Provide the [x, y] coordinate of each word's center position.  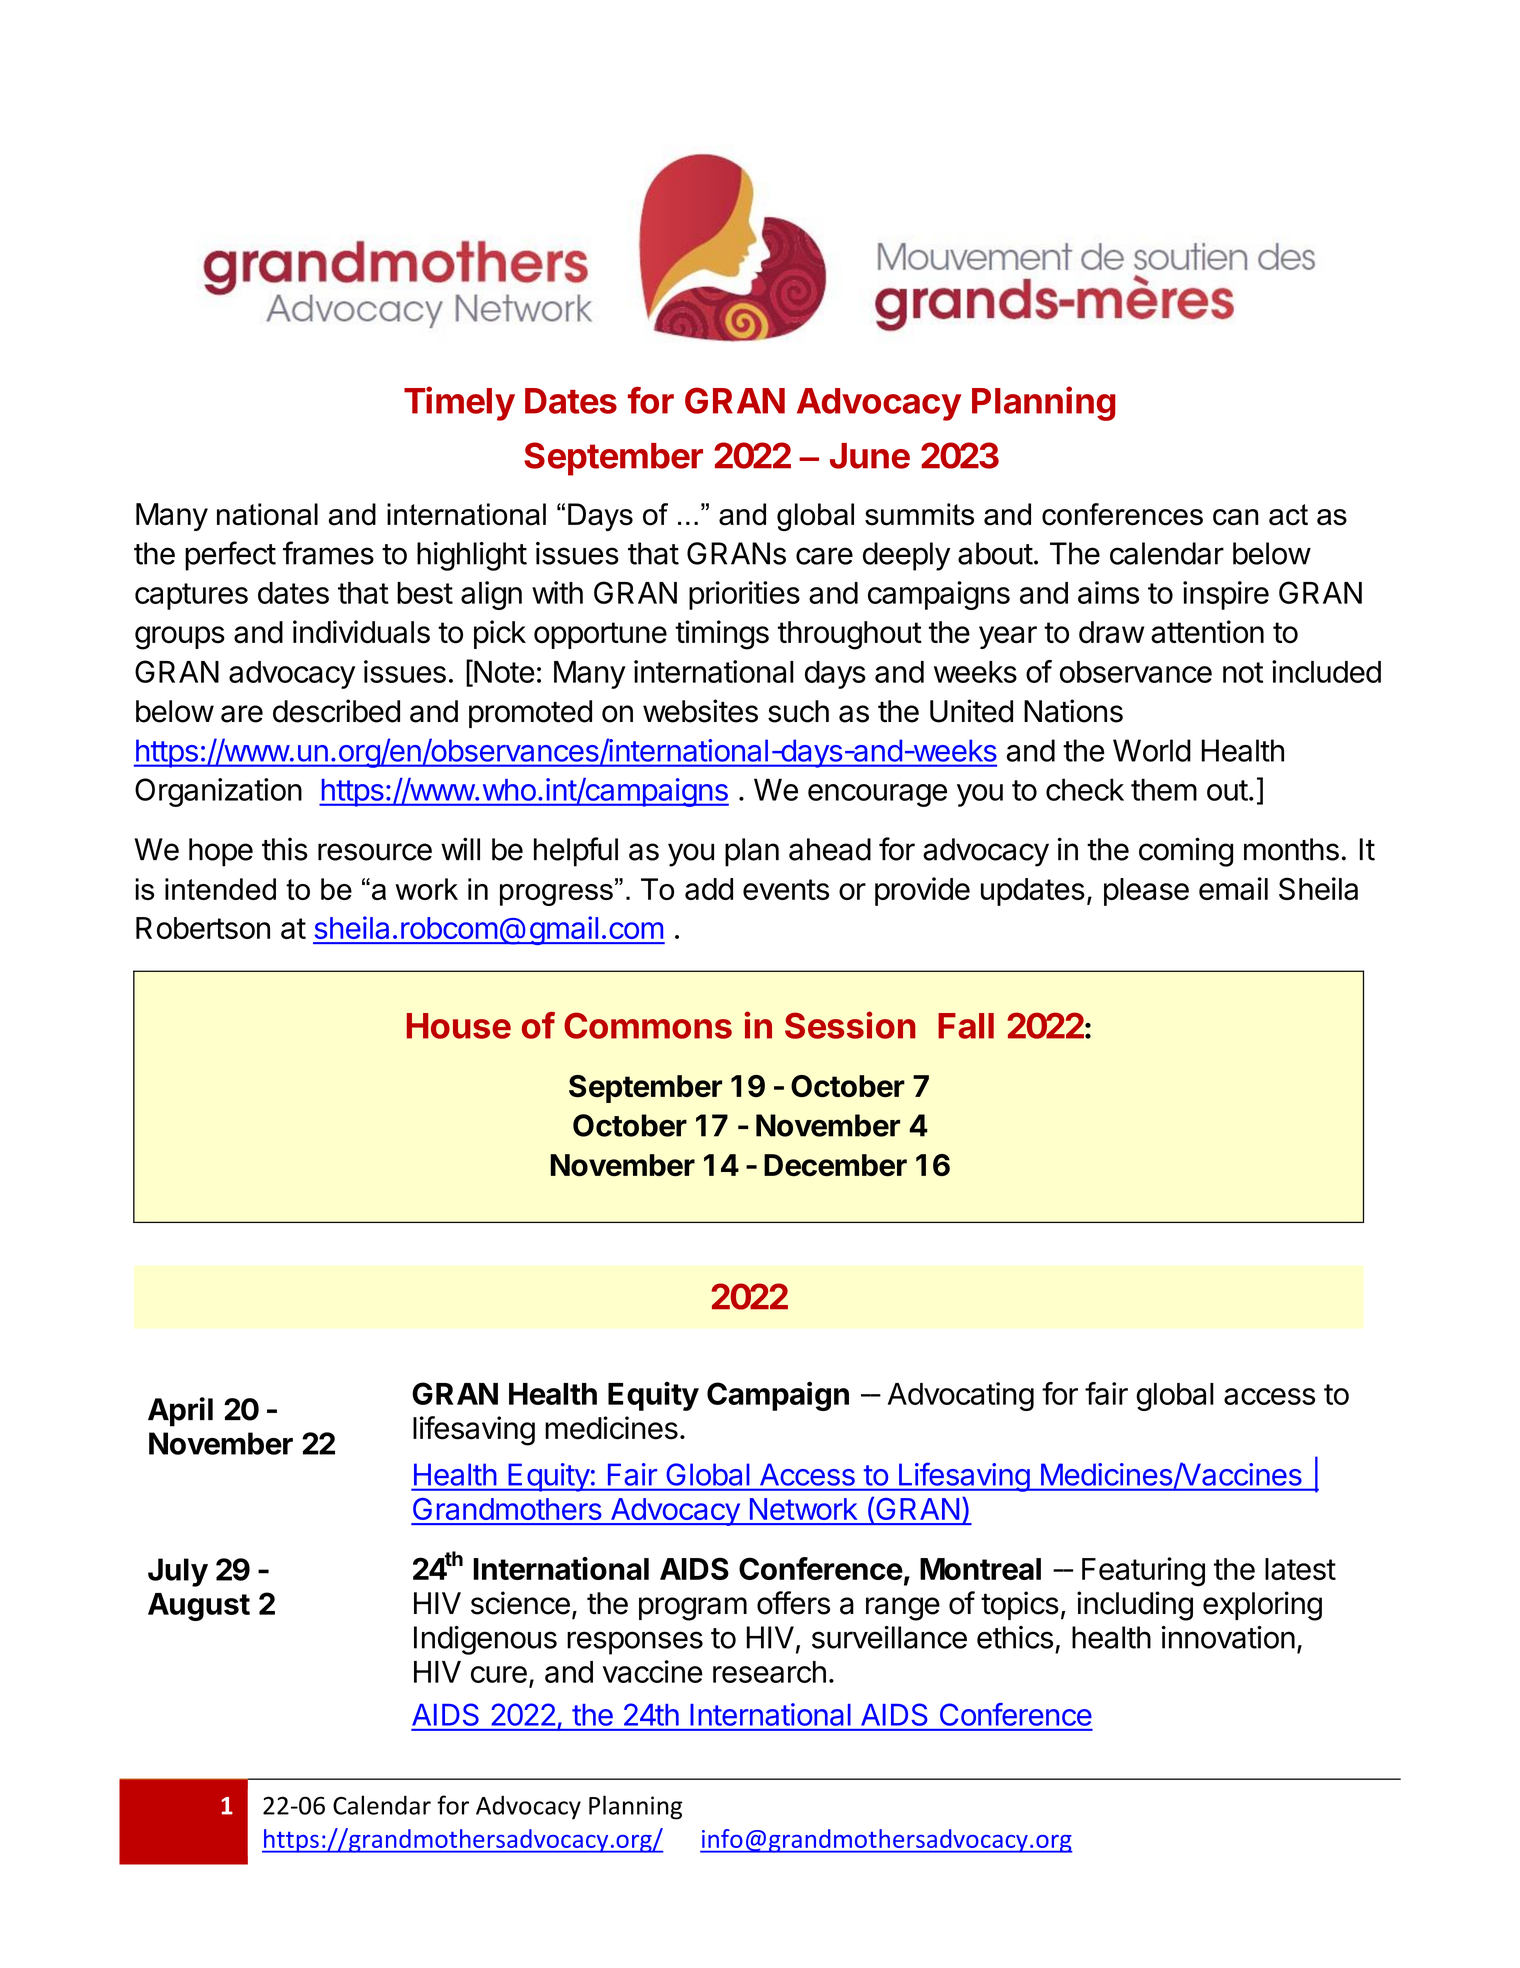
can [1236, 517]
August [199, 1607]
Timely [459, 403]
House [459, 1026]
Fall [966, 1026]
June [870, 456]
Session [850, 1025]
